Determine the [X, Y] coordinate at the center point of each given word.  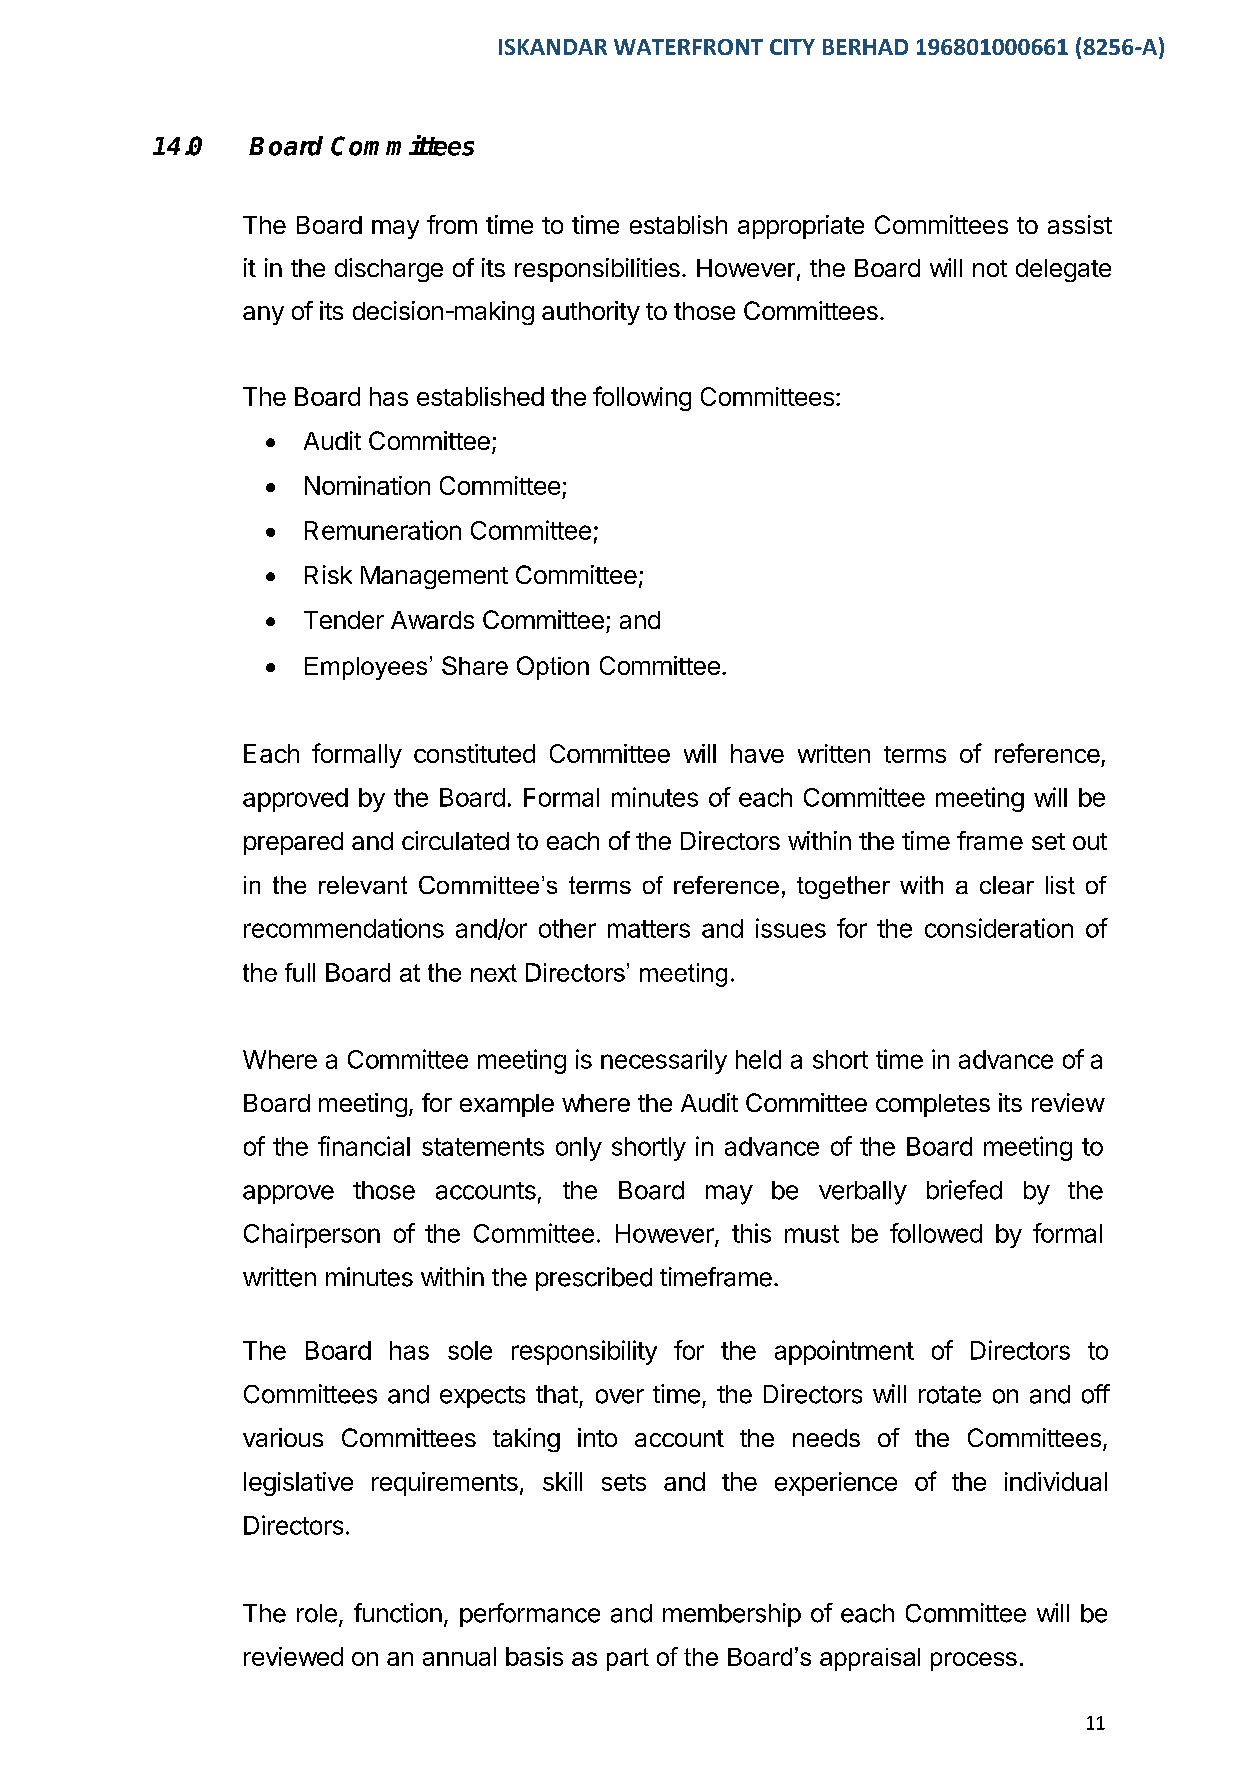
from [452, 224]
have [757, 753]
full [300, 972]
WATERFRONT [688, 47]
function [398, 1613]
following [642, 398]
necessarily [664, 1061]
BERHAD [865, 47]
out [1090, 841]
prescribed [594, 1279]
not [990, 268]
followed [936, 1233]
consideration [999, 928]
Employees [366, 668]
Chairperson [312, 1235]
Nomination [367, 485]
